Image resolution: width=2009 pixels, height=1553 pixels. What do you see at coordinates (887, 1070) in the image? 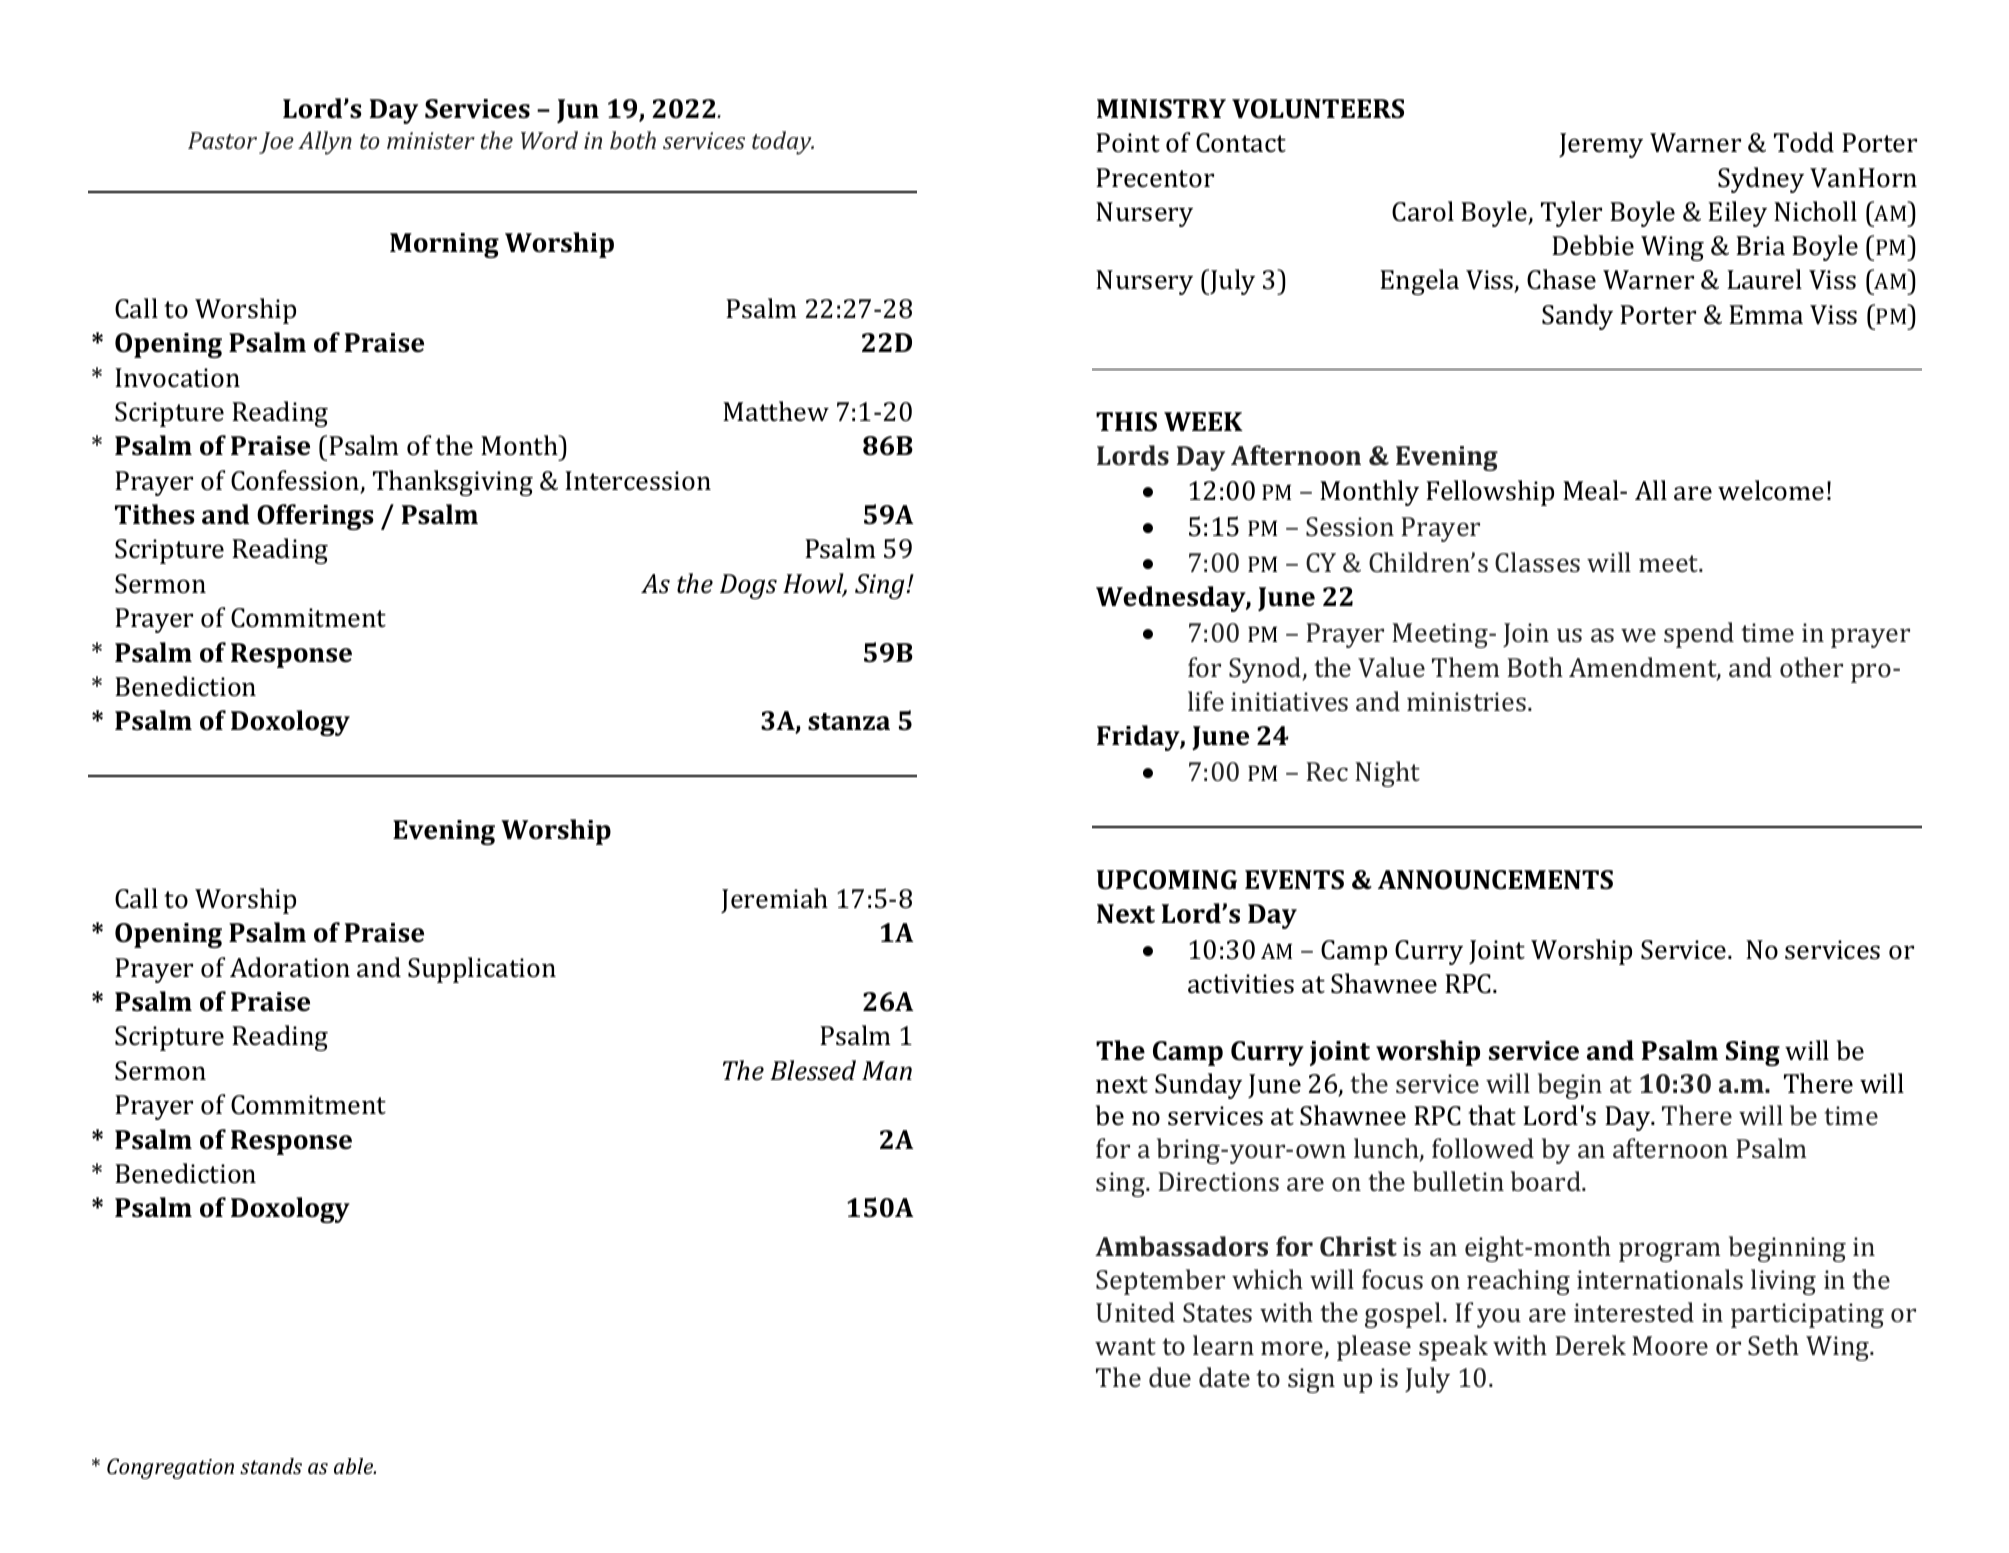
I see `Man` at bounding box center [887, 1070].
